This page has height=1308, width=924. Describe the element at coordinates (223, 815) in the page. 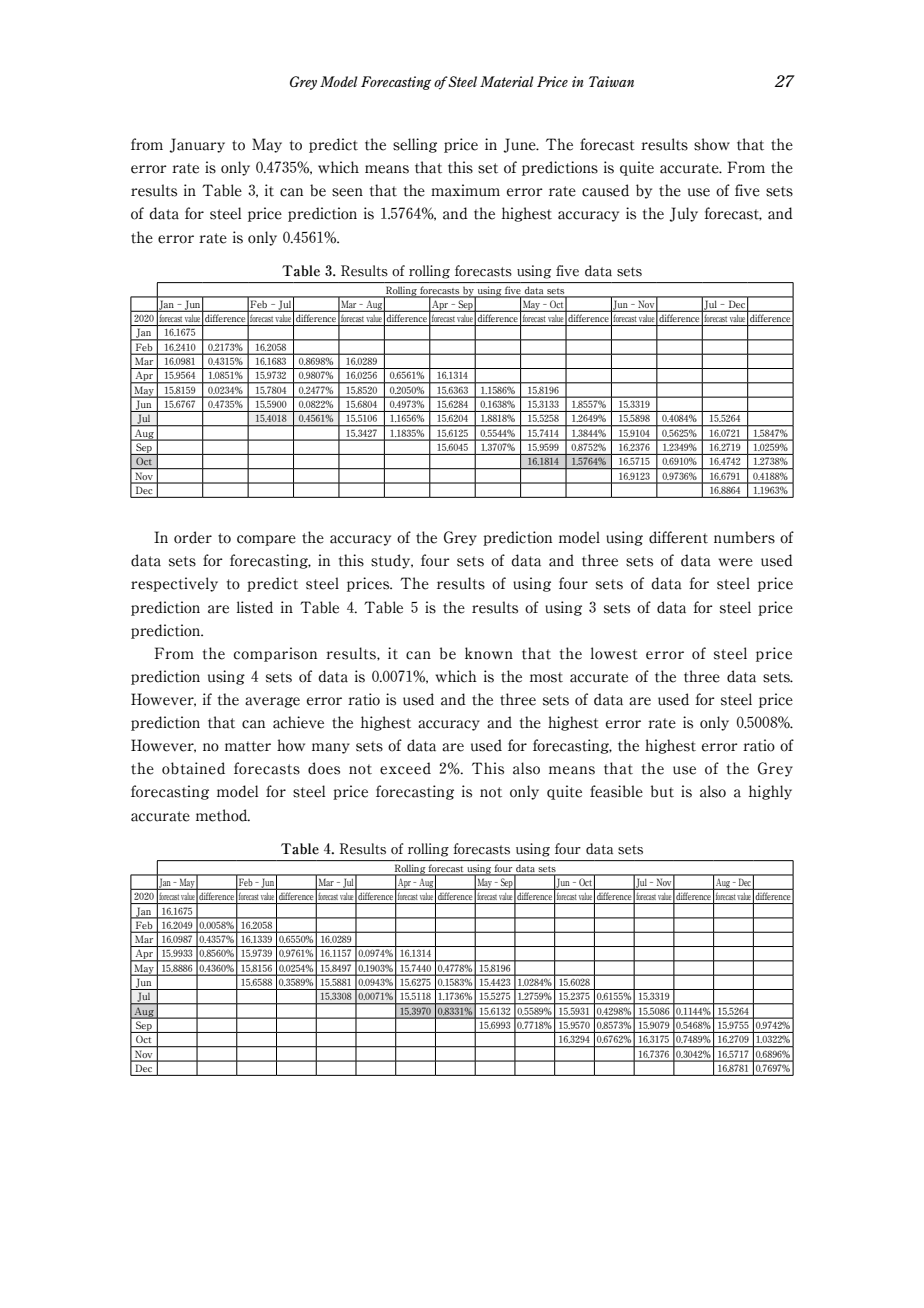

I see `method` at that location.
